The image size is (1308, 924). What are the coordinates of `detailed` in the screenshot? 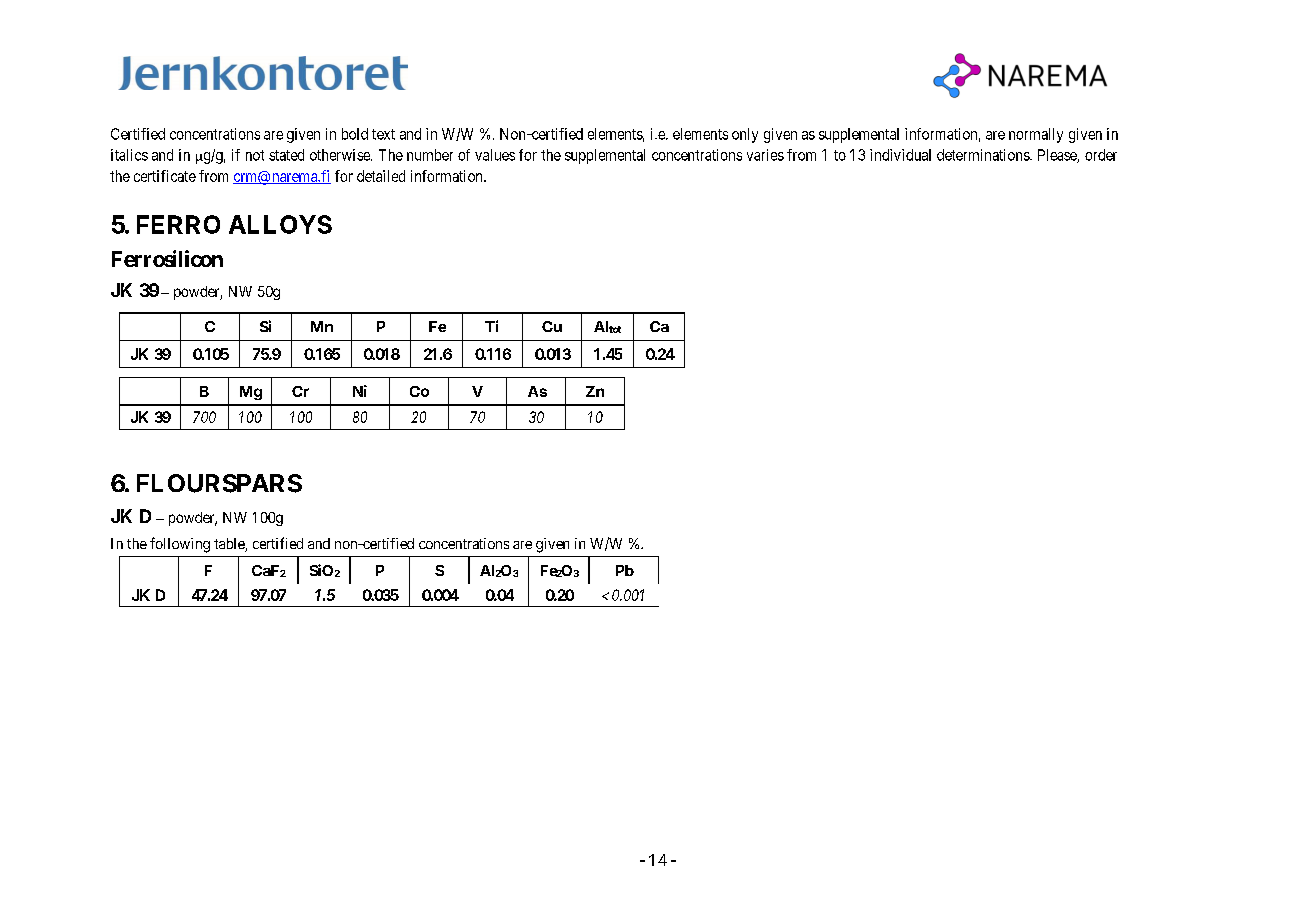 It's located at (381, 176).
